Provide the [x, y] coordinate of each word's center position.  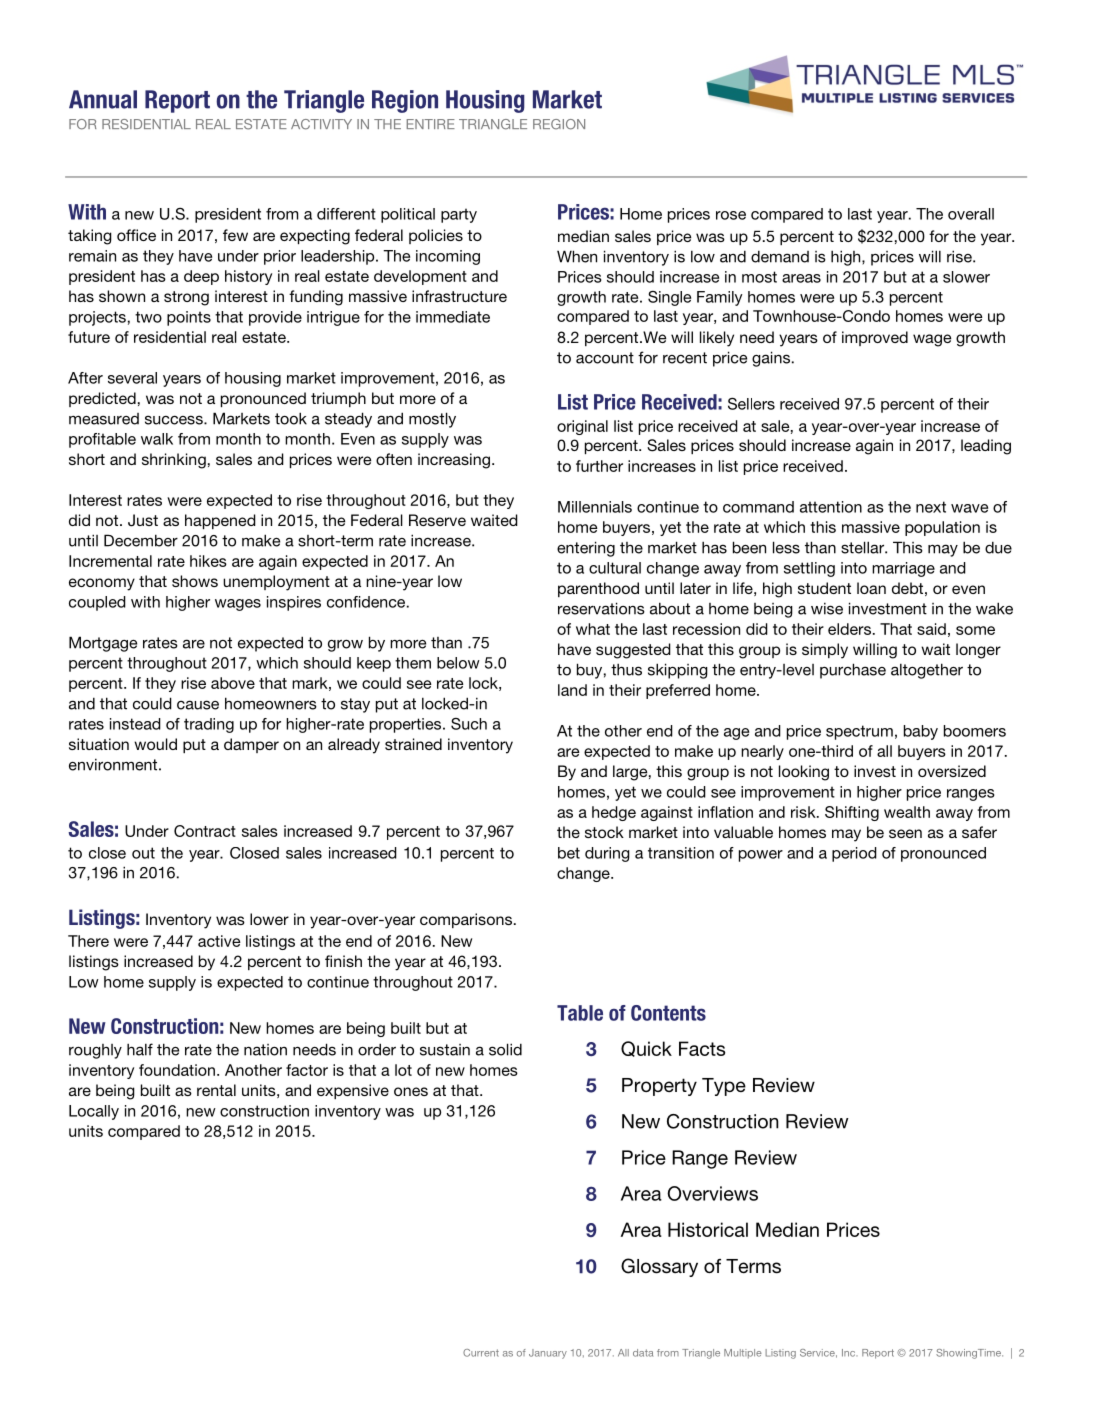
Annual [103, 99]
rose [731, 215]
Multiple [743, 1354]
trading [209, 725]
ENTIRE [431, 124]
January [548, 1354]
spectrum [859, 732]
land [572, 690]
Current [481, 1353]
